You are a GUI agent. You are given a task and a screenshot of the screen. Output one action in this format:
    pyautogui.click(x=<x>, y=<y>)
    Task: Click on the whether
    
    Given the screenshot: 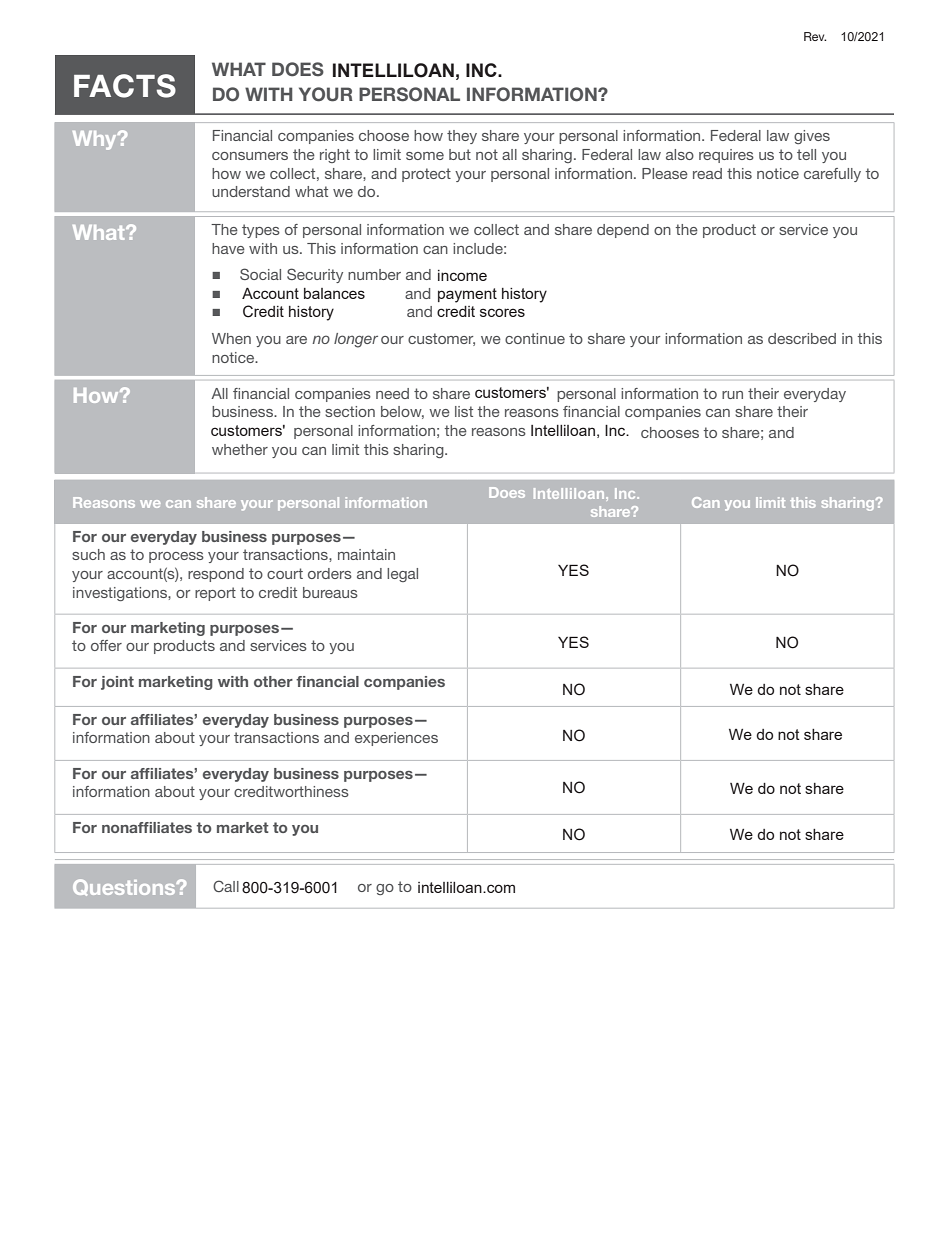 What is the action you would take?
    pyautogui.click(x=240, y=449)
